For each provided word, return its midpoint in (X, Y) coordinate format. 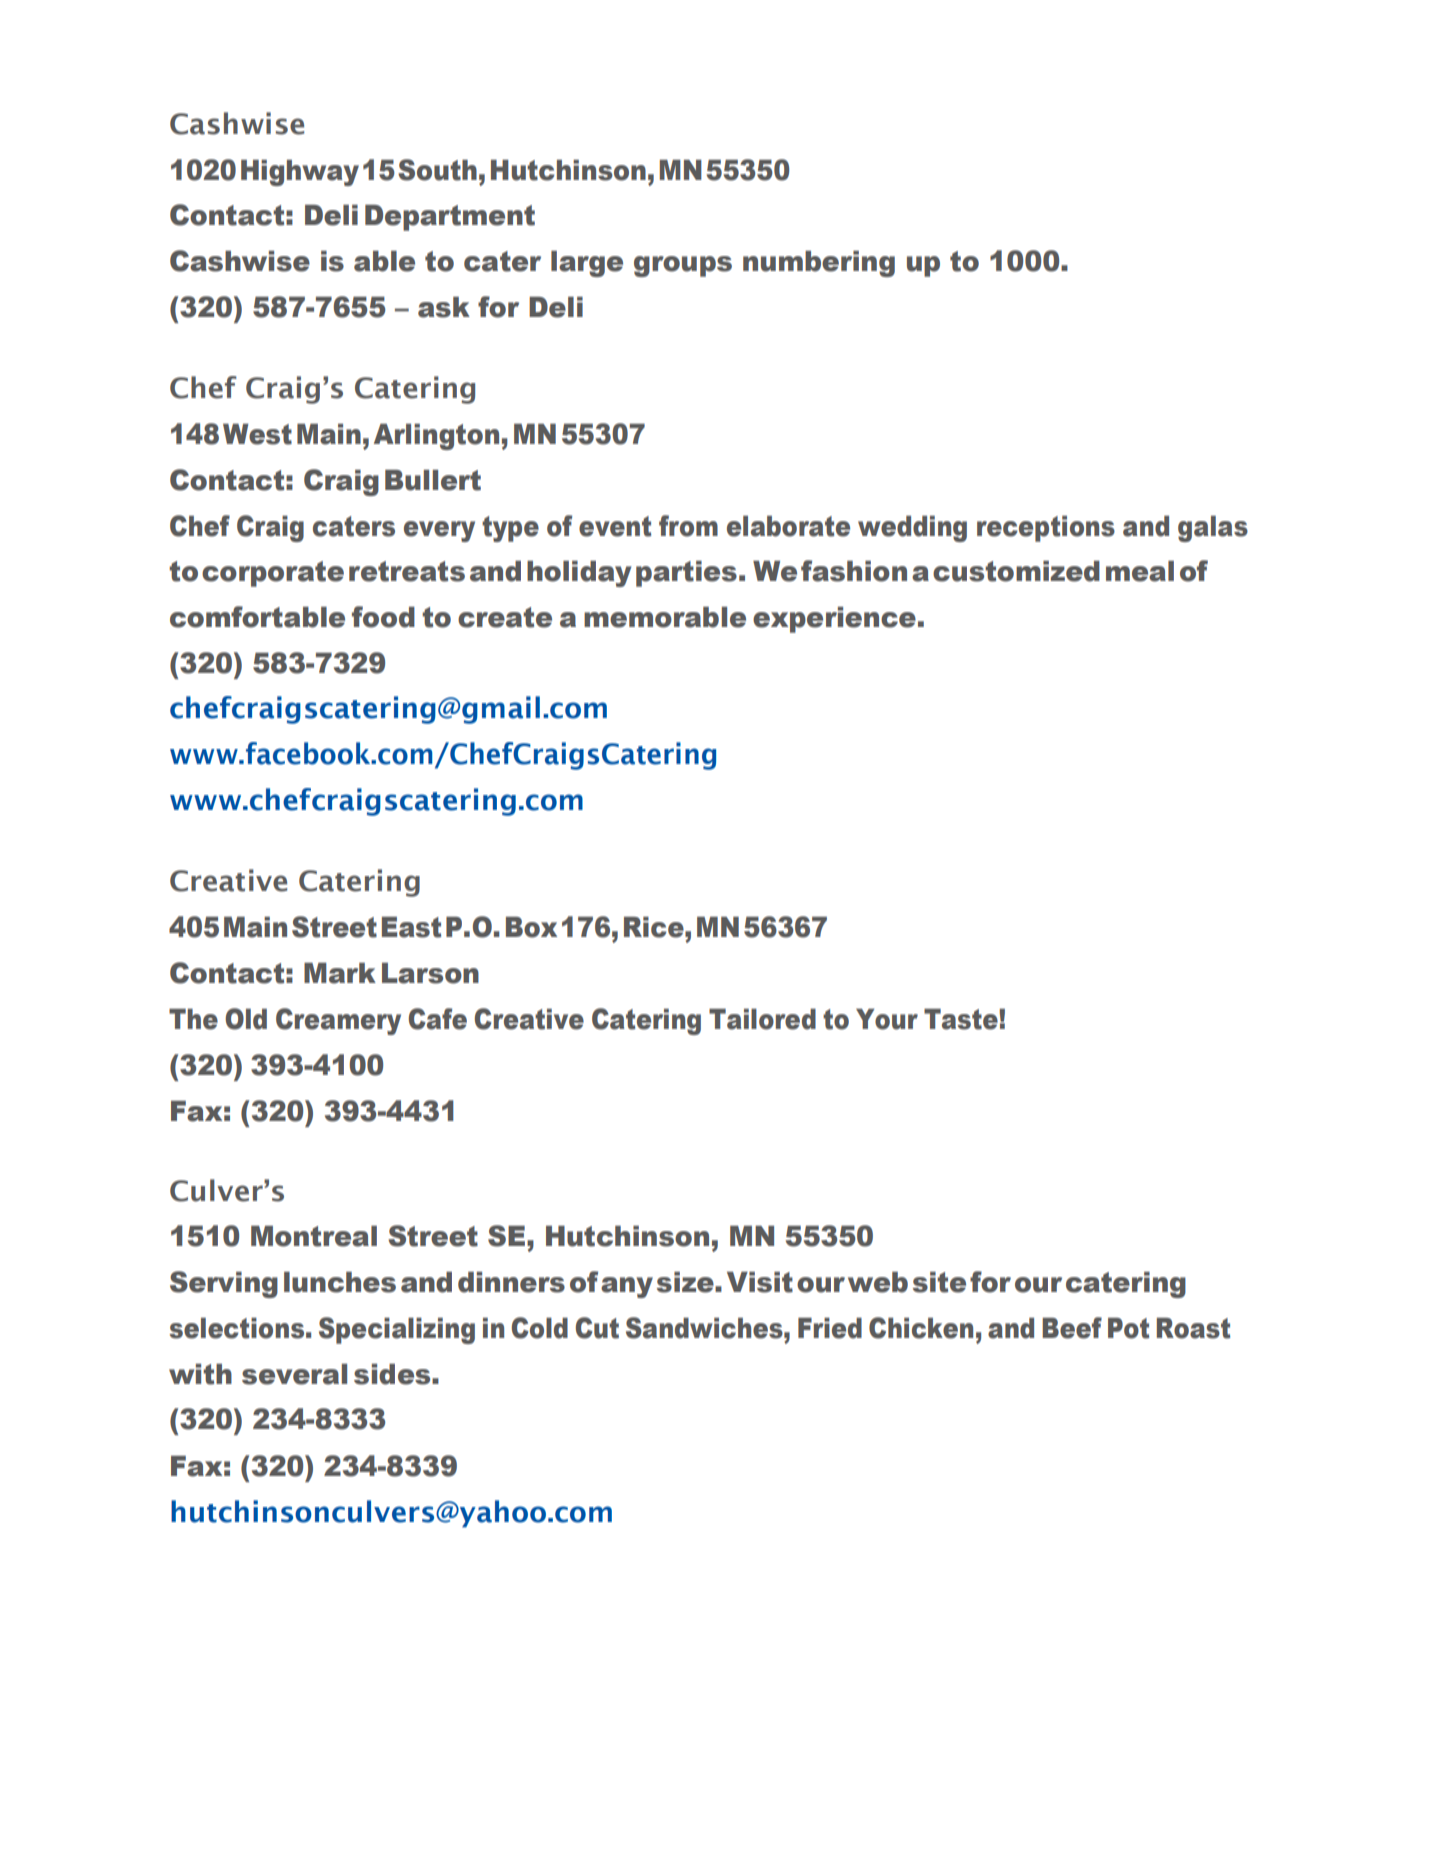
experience (834, 620)
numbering (819, 264)
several (294, 1374)
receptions (1046, 529)
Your (887, 1019)
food (383, 617)
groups (683, 266)
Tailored (762, 1019)
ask (444, 307)
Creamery (338, 1021)
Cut (597, 1328)
